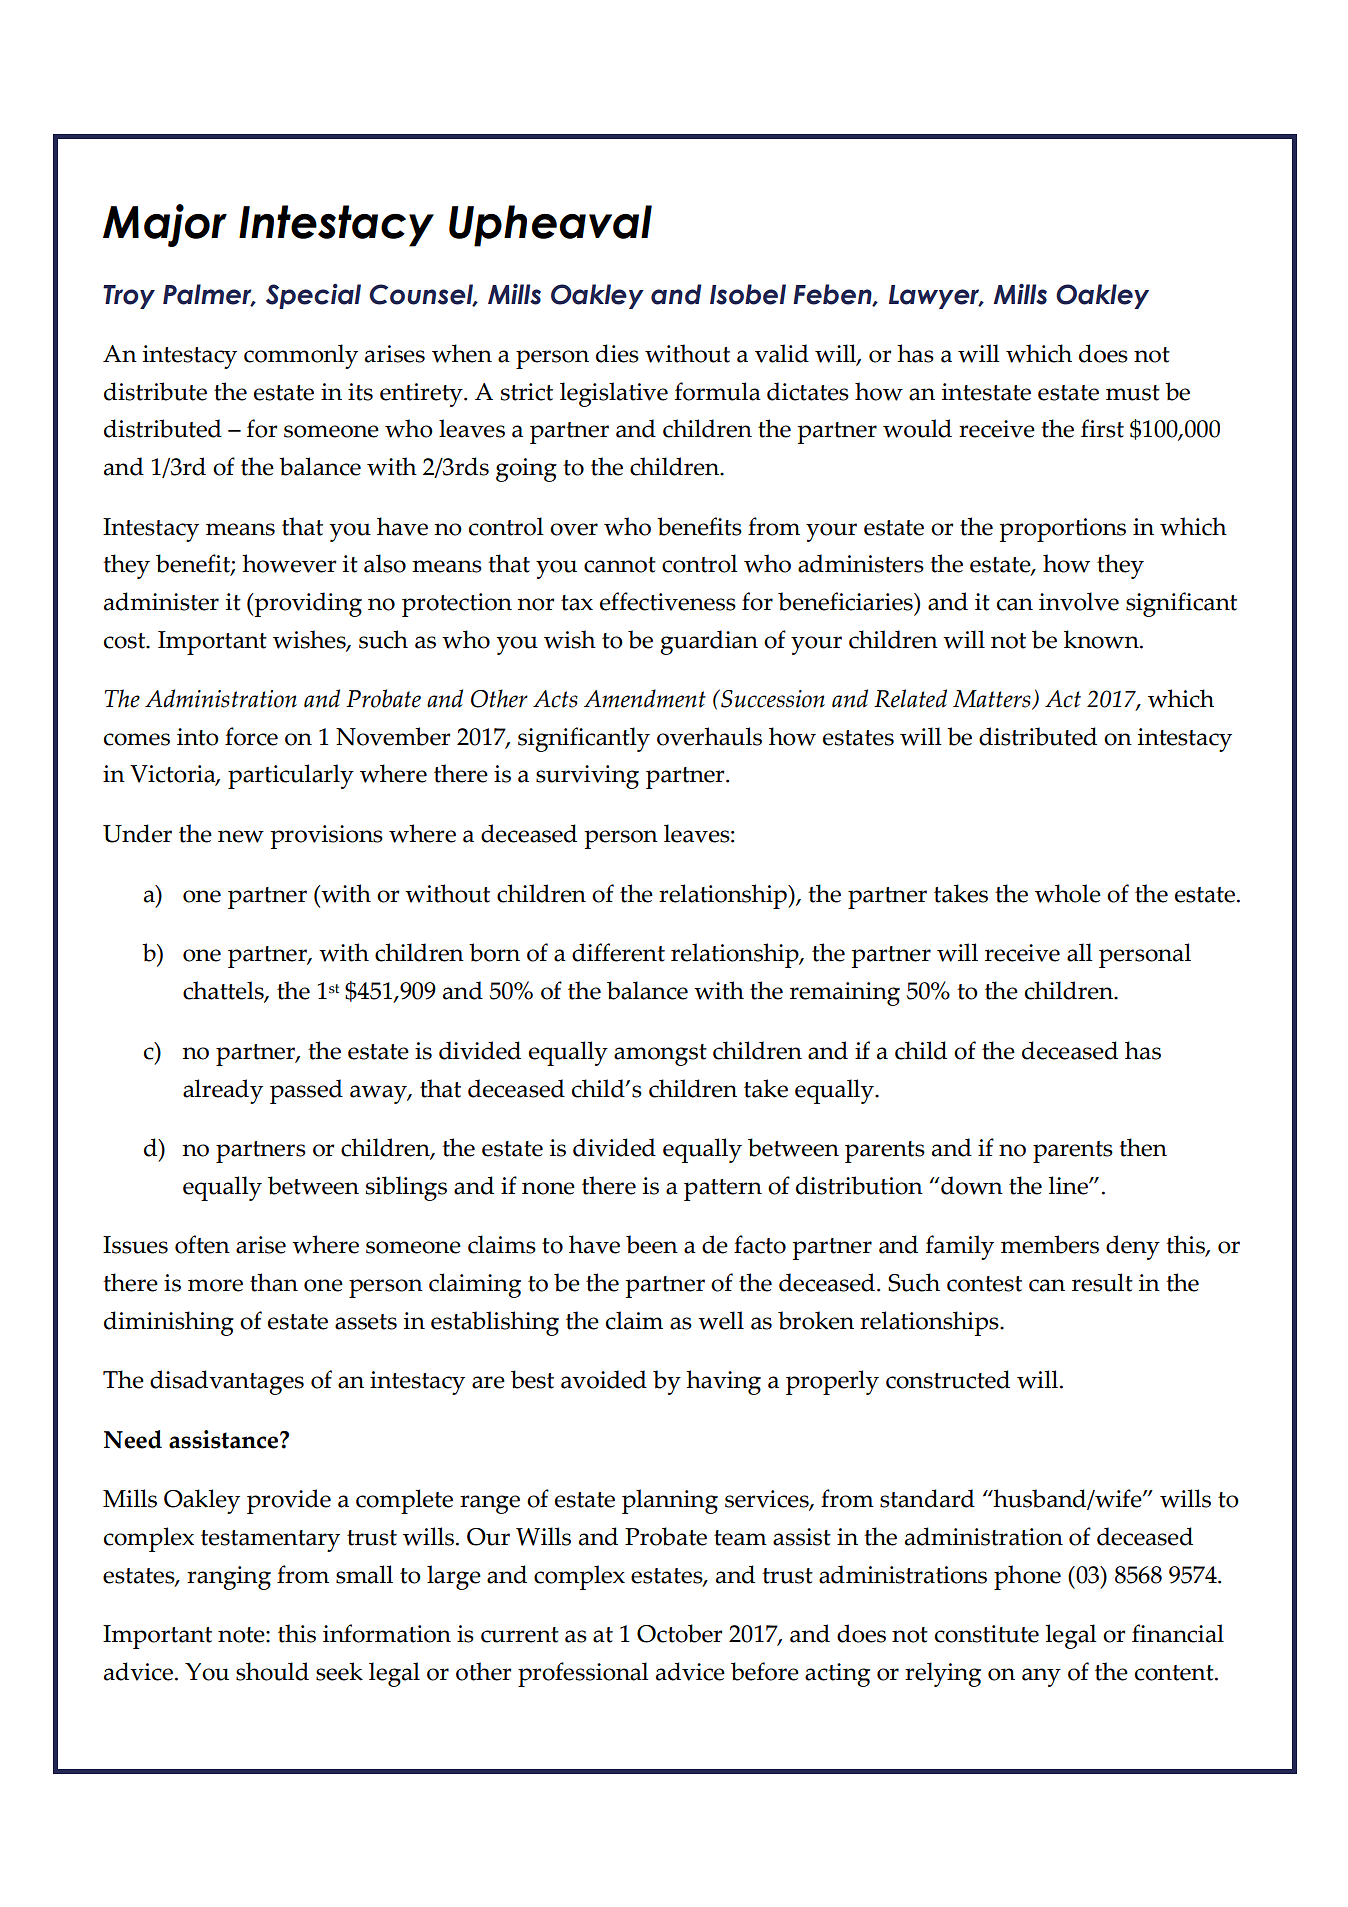 The width and height of the page is (1348, 1907). Describe the element at coordinates (223, 1091) in the page. I see `already` at that location.
